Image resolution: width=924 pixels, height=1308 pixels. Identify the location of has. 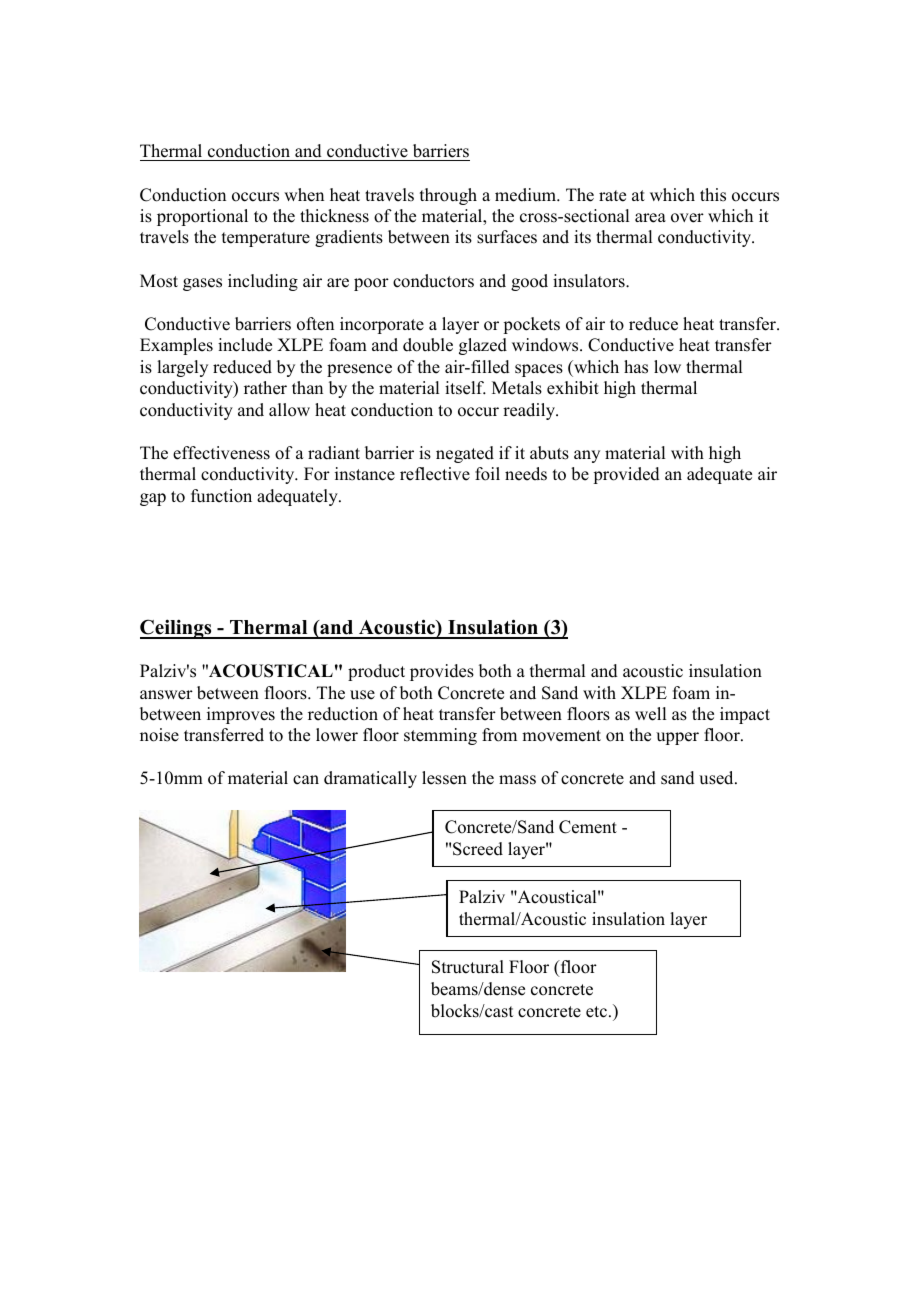
(636, 367).
